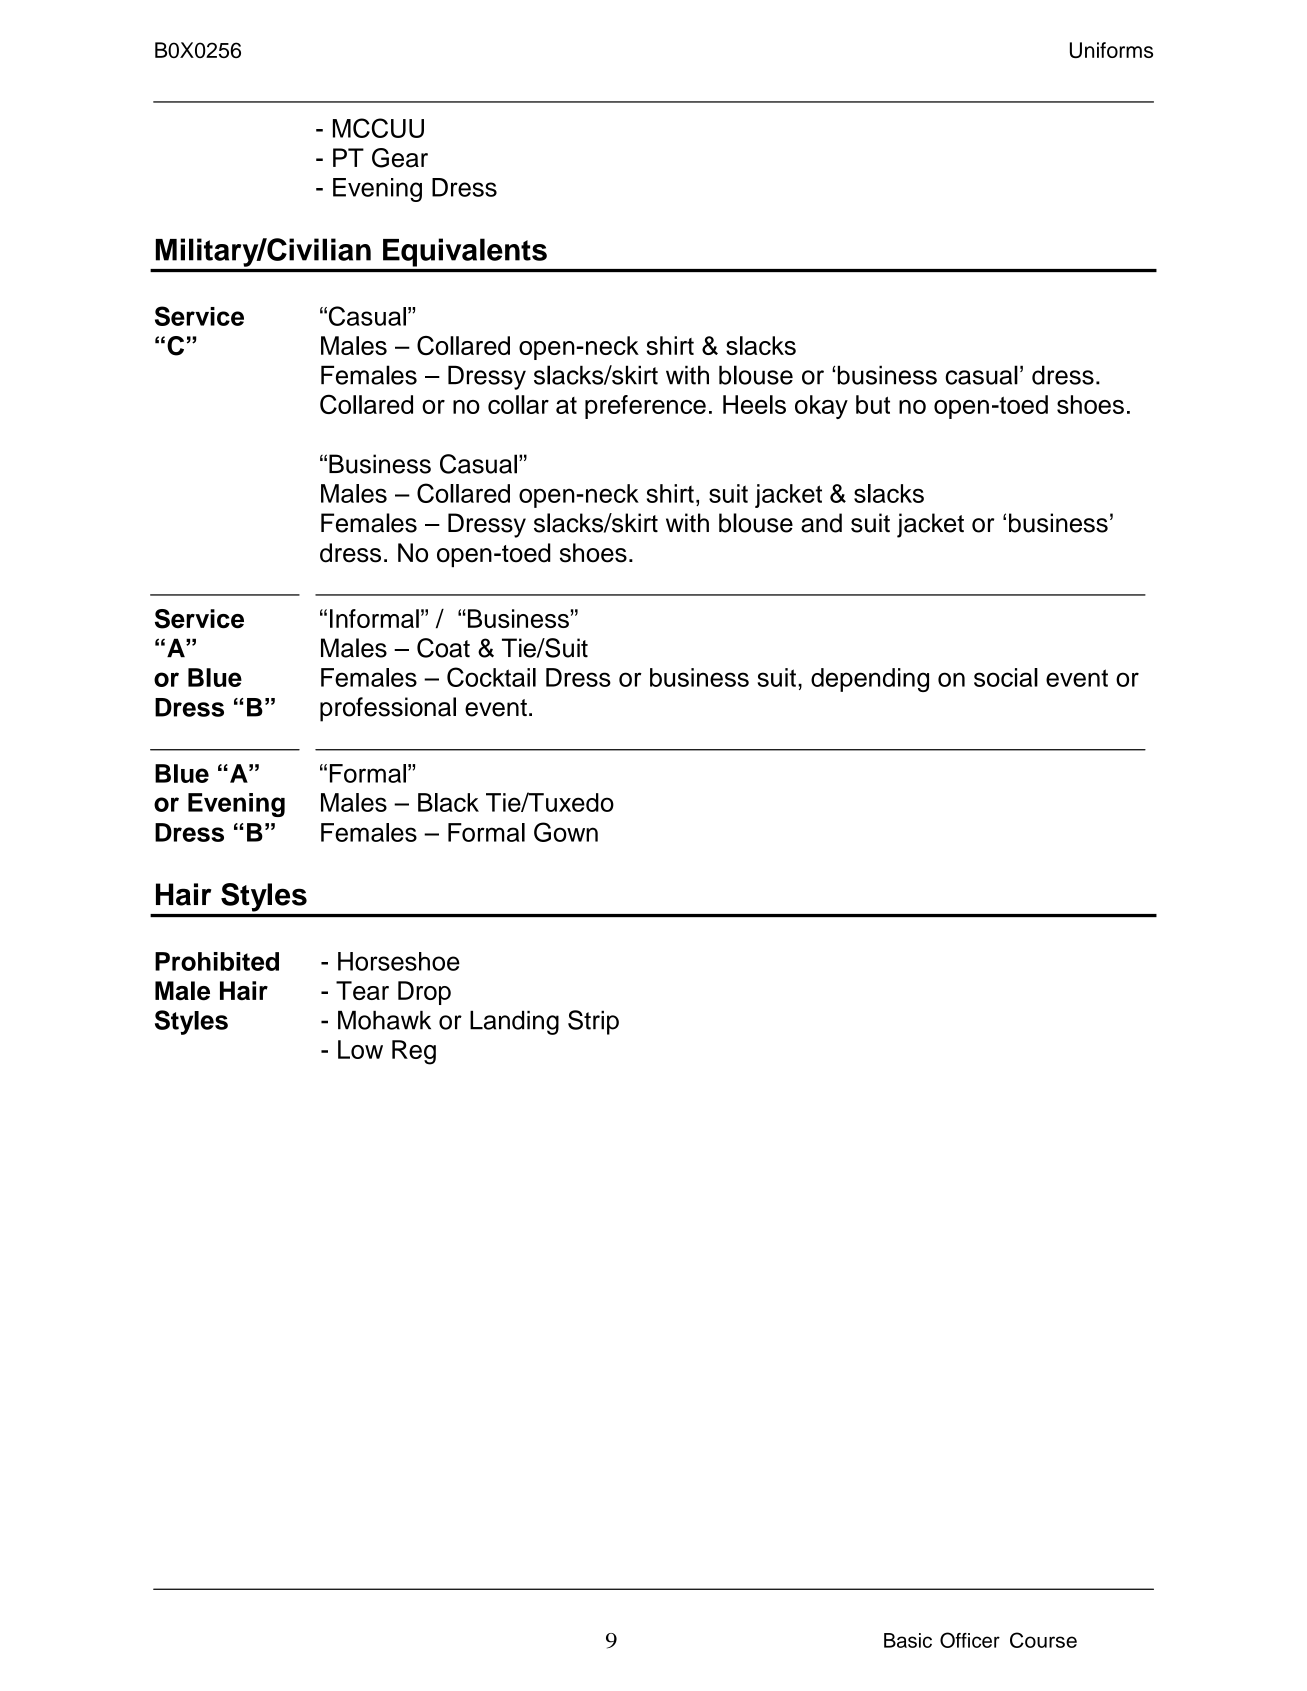  Describe the element at coordinates (1111, 50) in the image. I see `Uniforms` at that location.
